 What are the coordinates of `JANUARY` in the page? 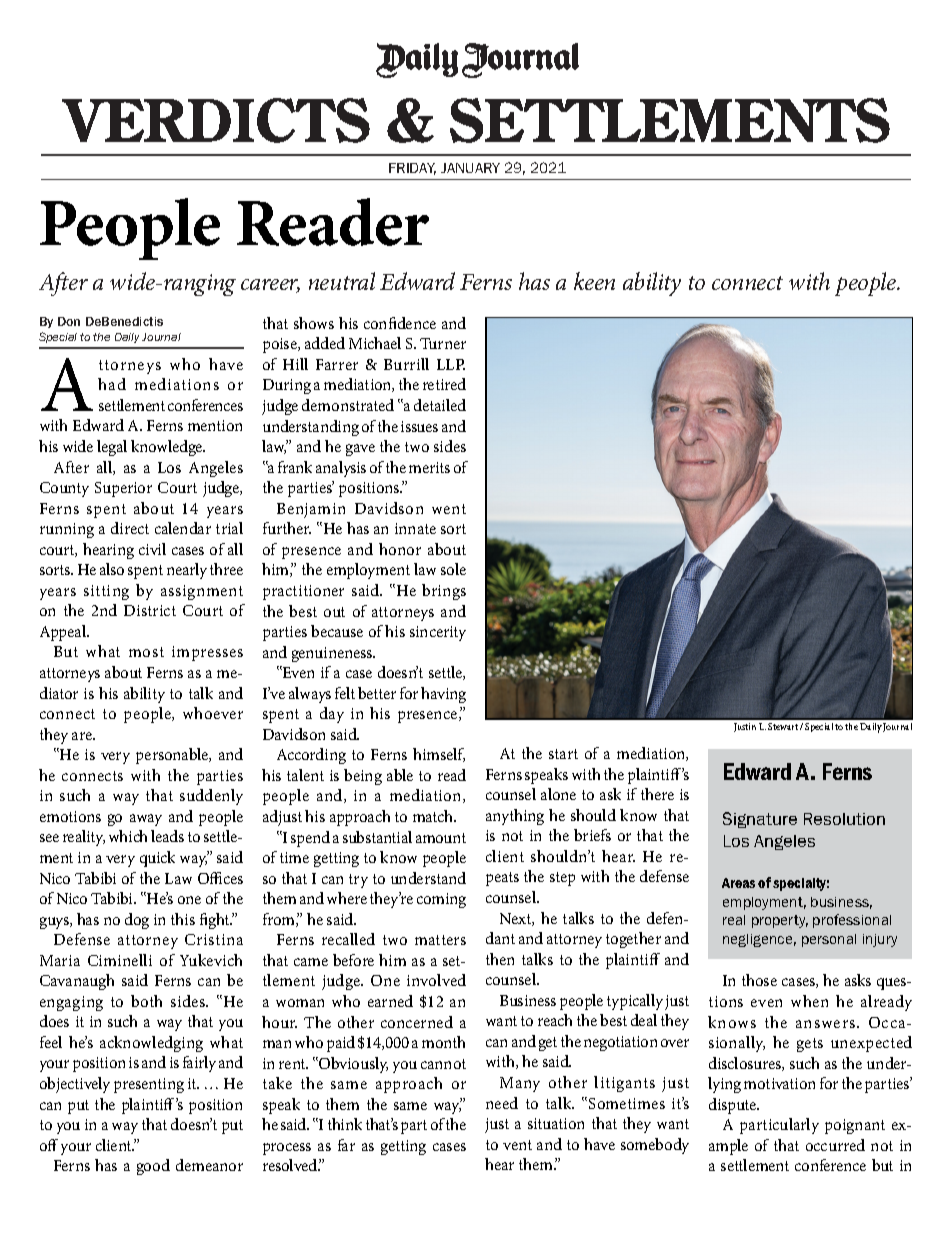 It's located at (470, 168).
